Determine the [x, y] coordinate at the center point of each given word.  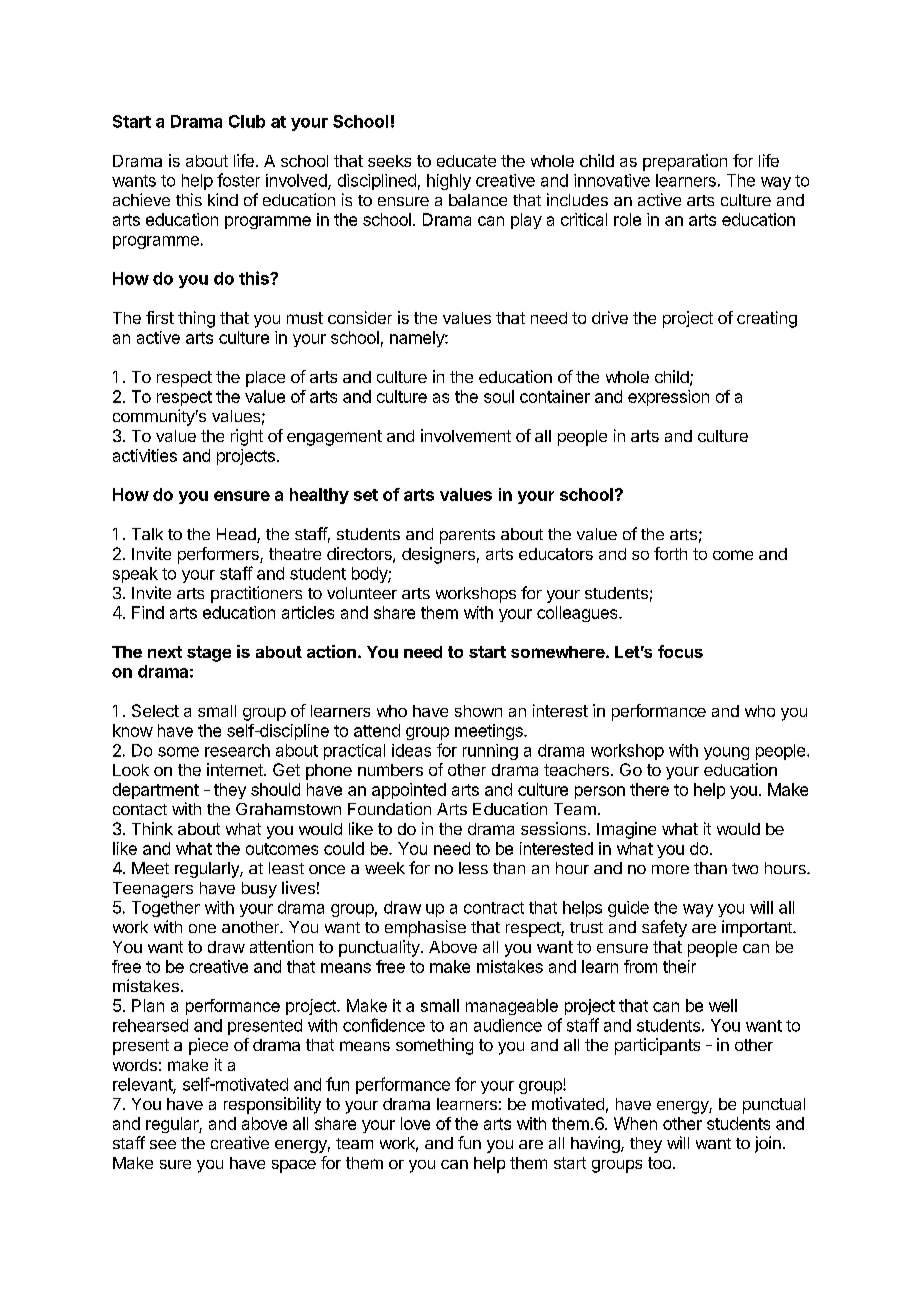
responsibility [272, 1105]
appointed [409, 791]
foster [238, 180]
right [247, 437]
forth [670, 553]
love [415, 1123]
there [649, 789]
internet [236, 769]
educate [466, 161]
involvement [466, 435]
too [659, 1163]
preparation [685, 162]
